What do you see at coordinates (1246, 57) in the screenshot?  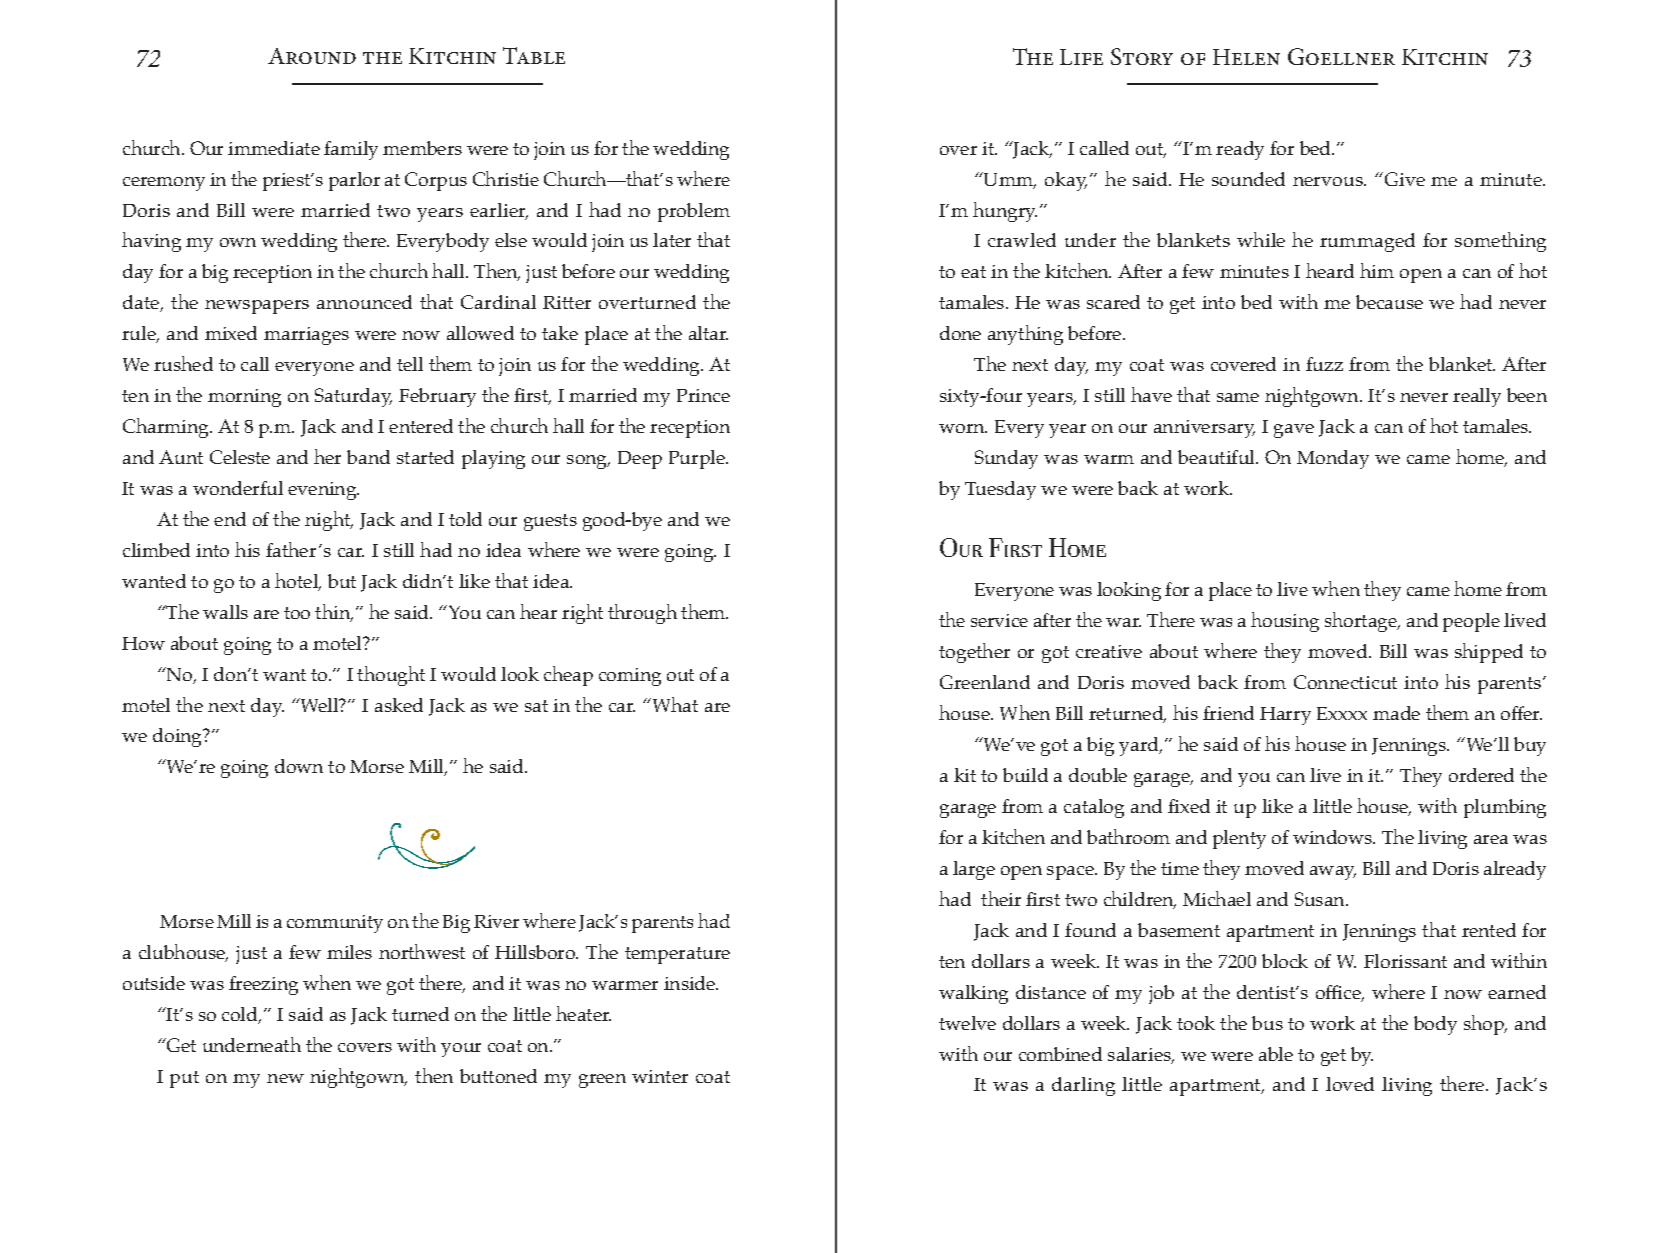 I see `Helen` at bounding box center [1246, 57].
